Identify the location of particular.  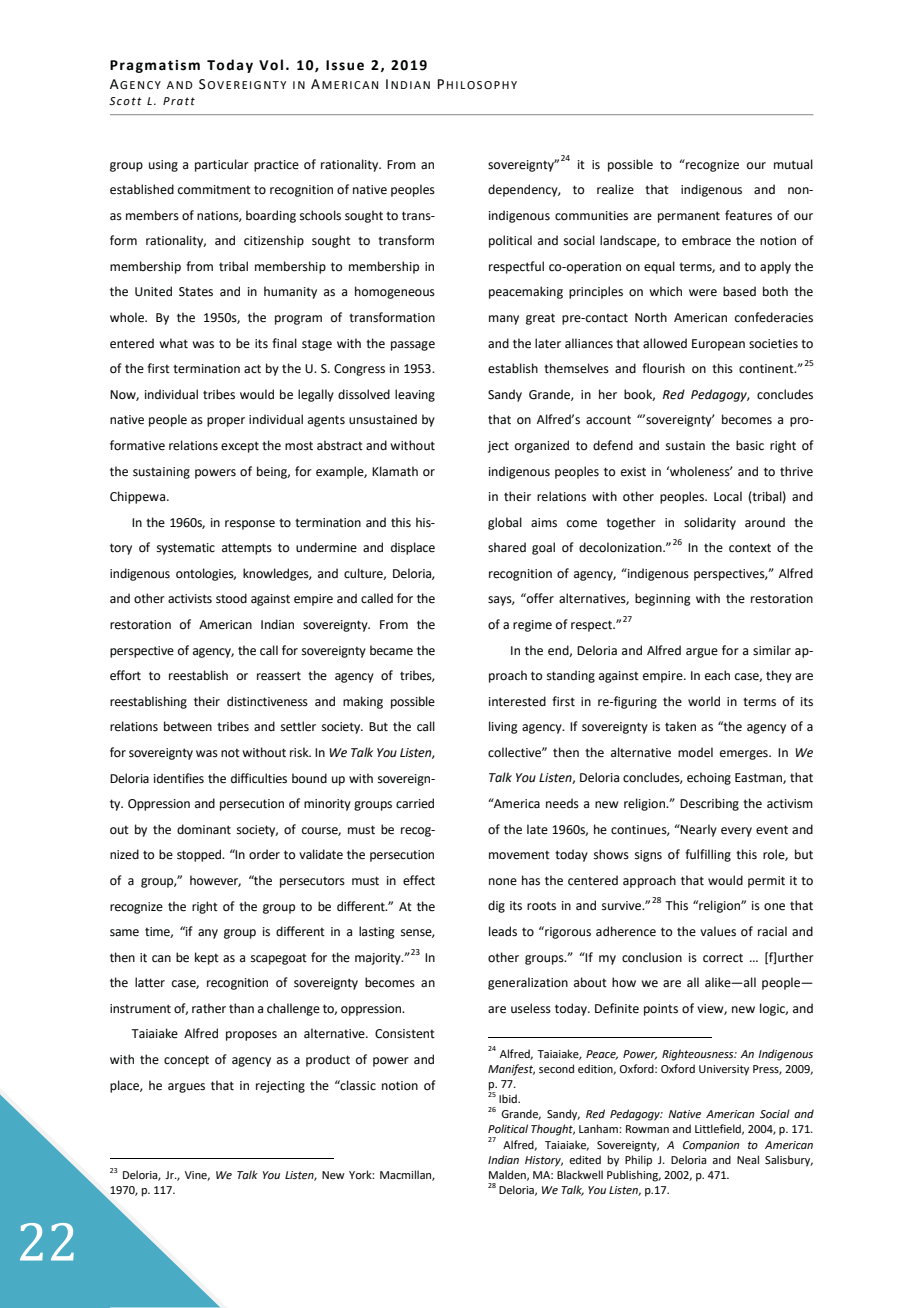
(222, 165).
